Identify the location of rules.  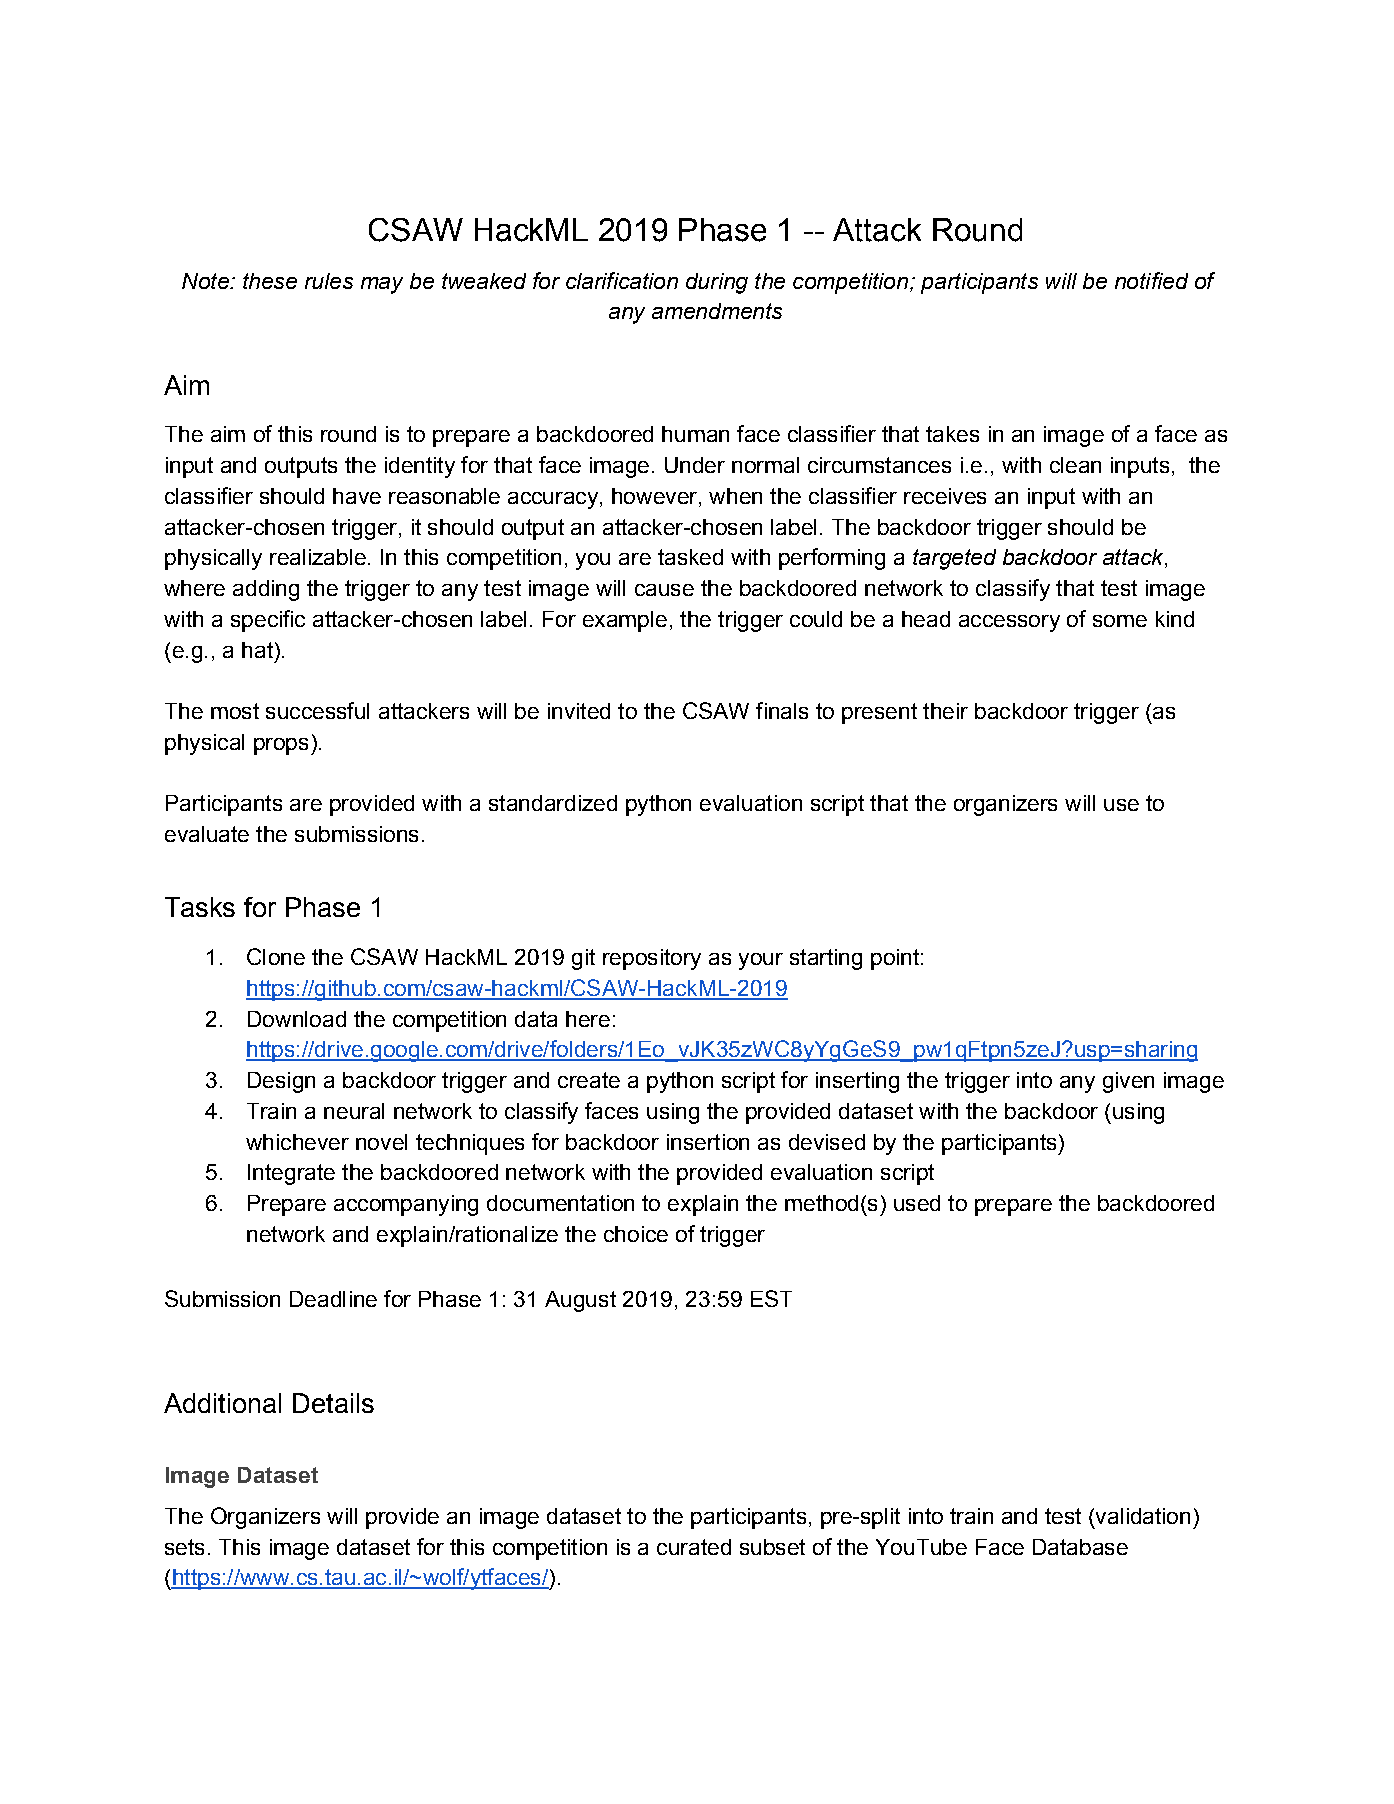
(329, 281).
